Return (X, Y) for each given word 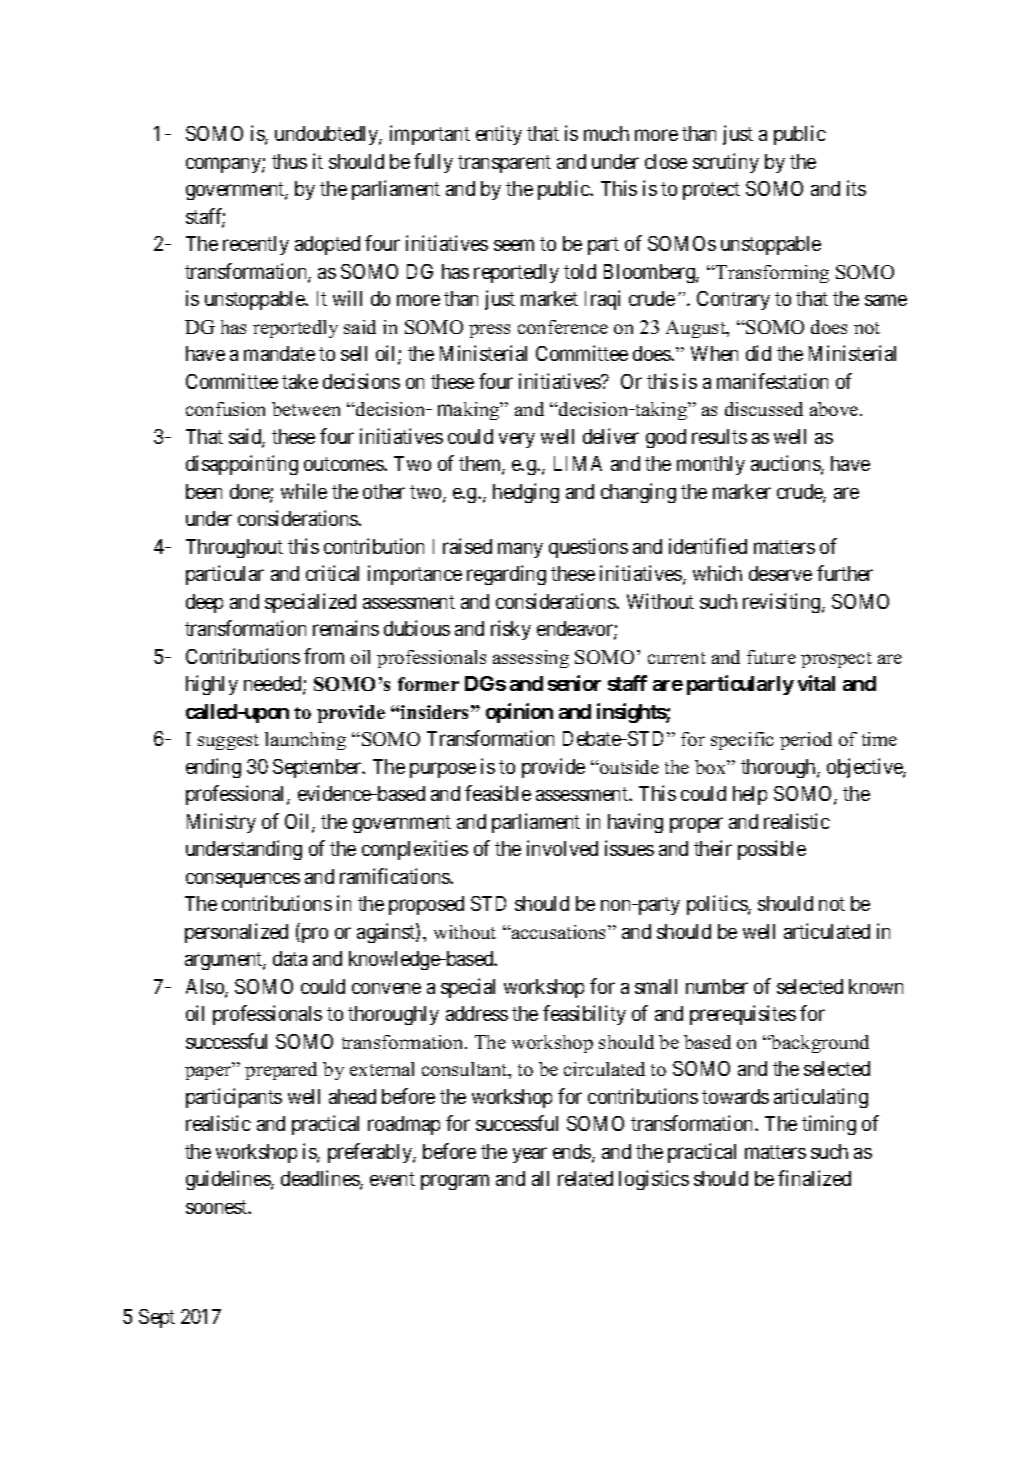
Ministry (221, 823)
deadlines (321, 1179)
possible (772, 850)
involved (562, 848)
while (304, 491)
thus (289, 161)
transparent (504, 164)
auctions (786, 464)
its (856, 188)
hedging (526, 493)
